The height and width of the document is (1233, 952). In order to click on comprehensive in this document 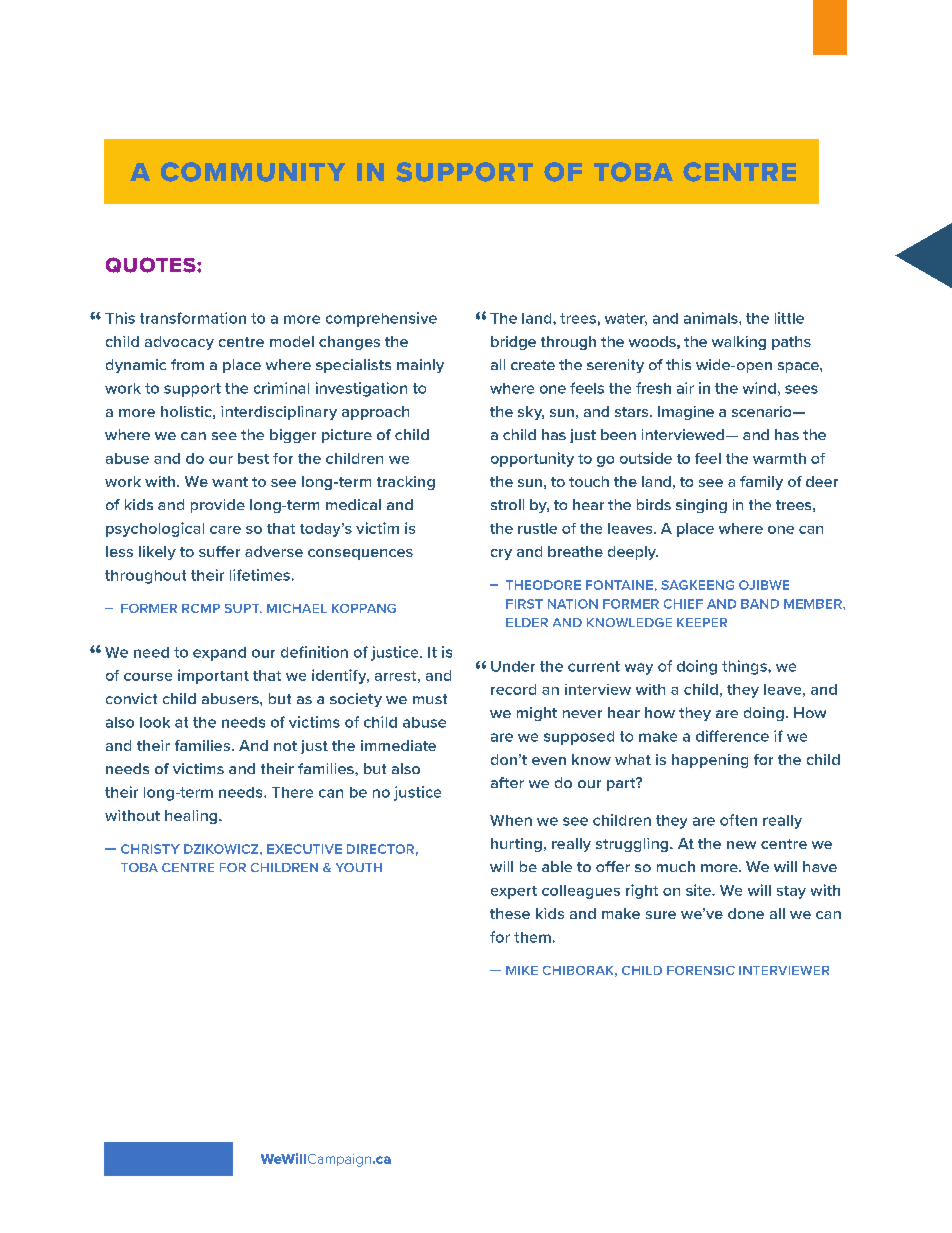, I will do `click(381, 319)`.
